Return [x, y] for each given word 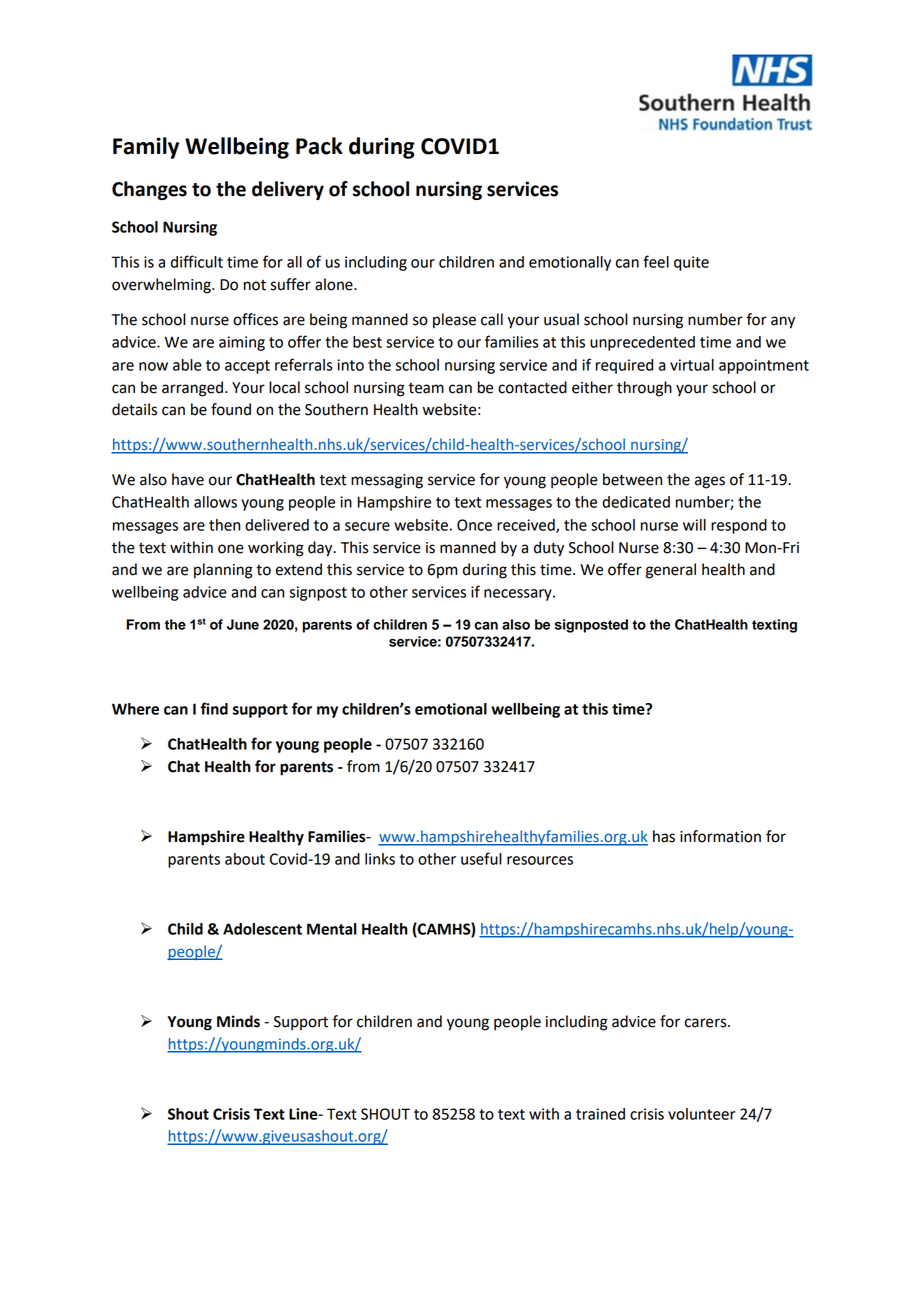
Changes [149, 190]
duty [549, 549]
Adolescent [262, 929]
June [243, 624]
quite [691, 263]
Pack [319, 146]
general [671, 571]
